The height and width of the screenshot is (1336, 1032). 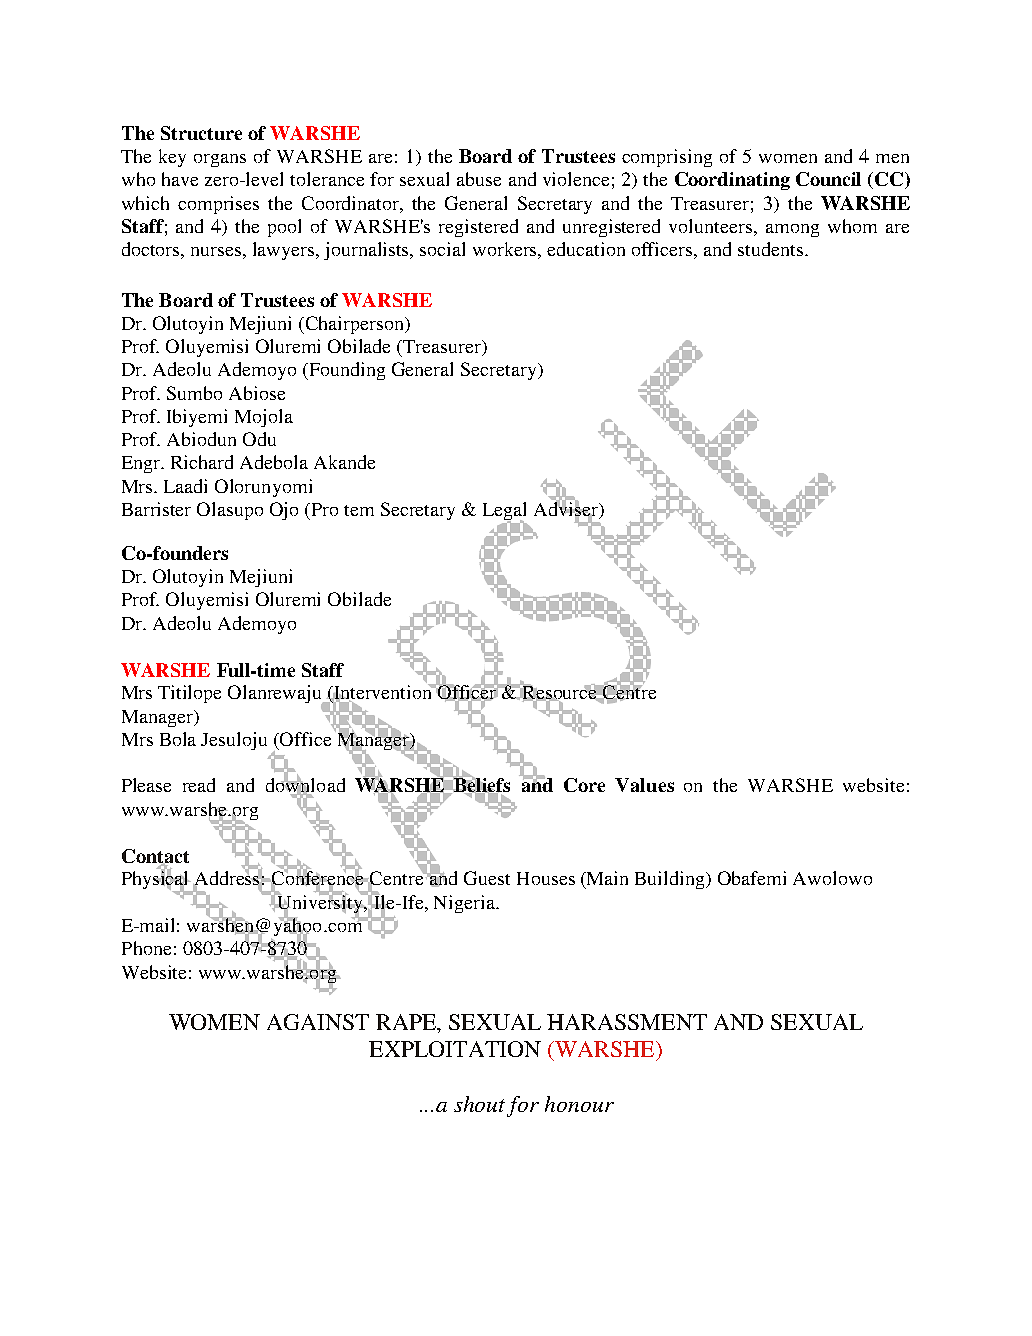 I want to click on Legal, so click(x=504, y=512).
